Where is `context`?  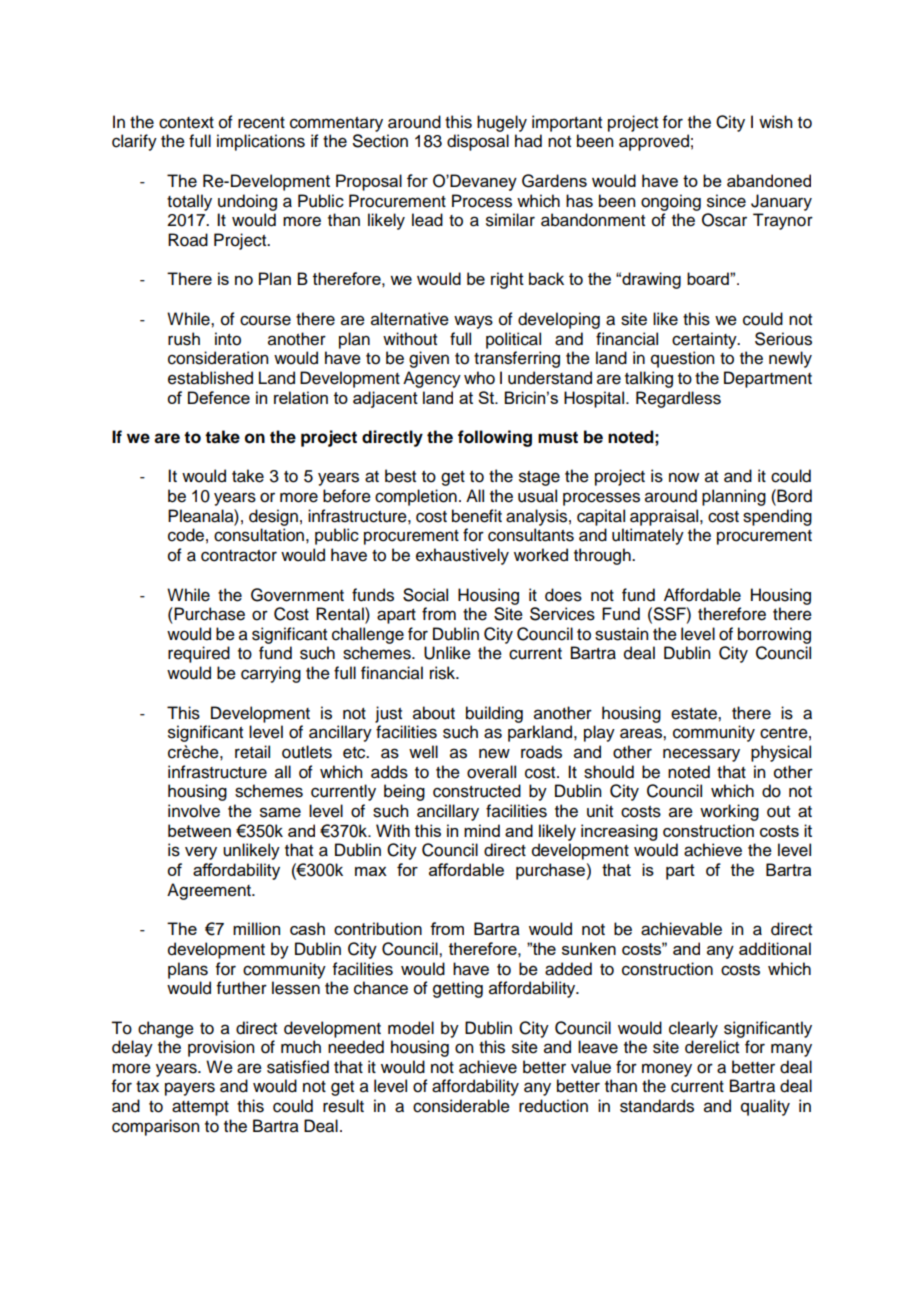 context is located at coordinates (186, 123).
